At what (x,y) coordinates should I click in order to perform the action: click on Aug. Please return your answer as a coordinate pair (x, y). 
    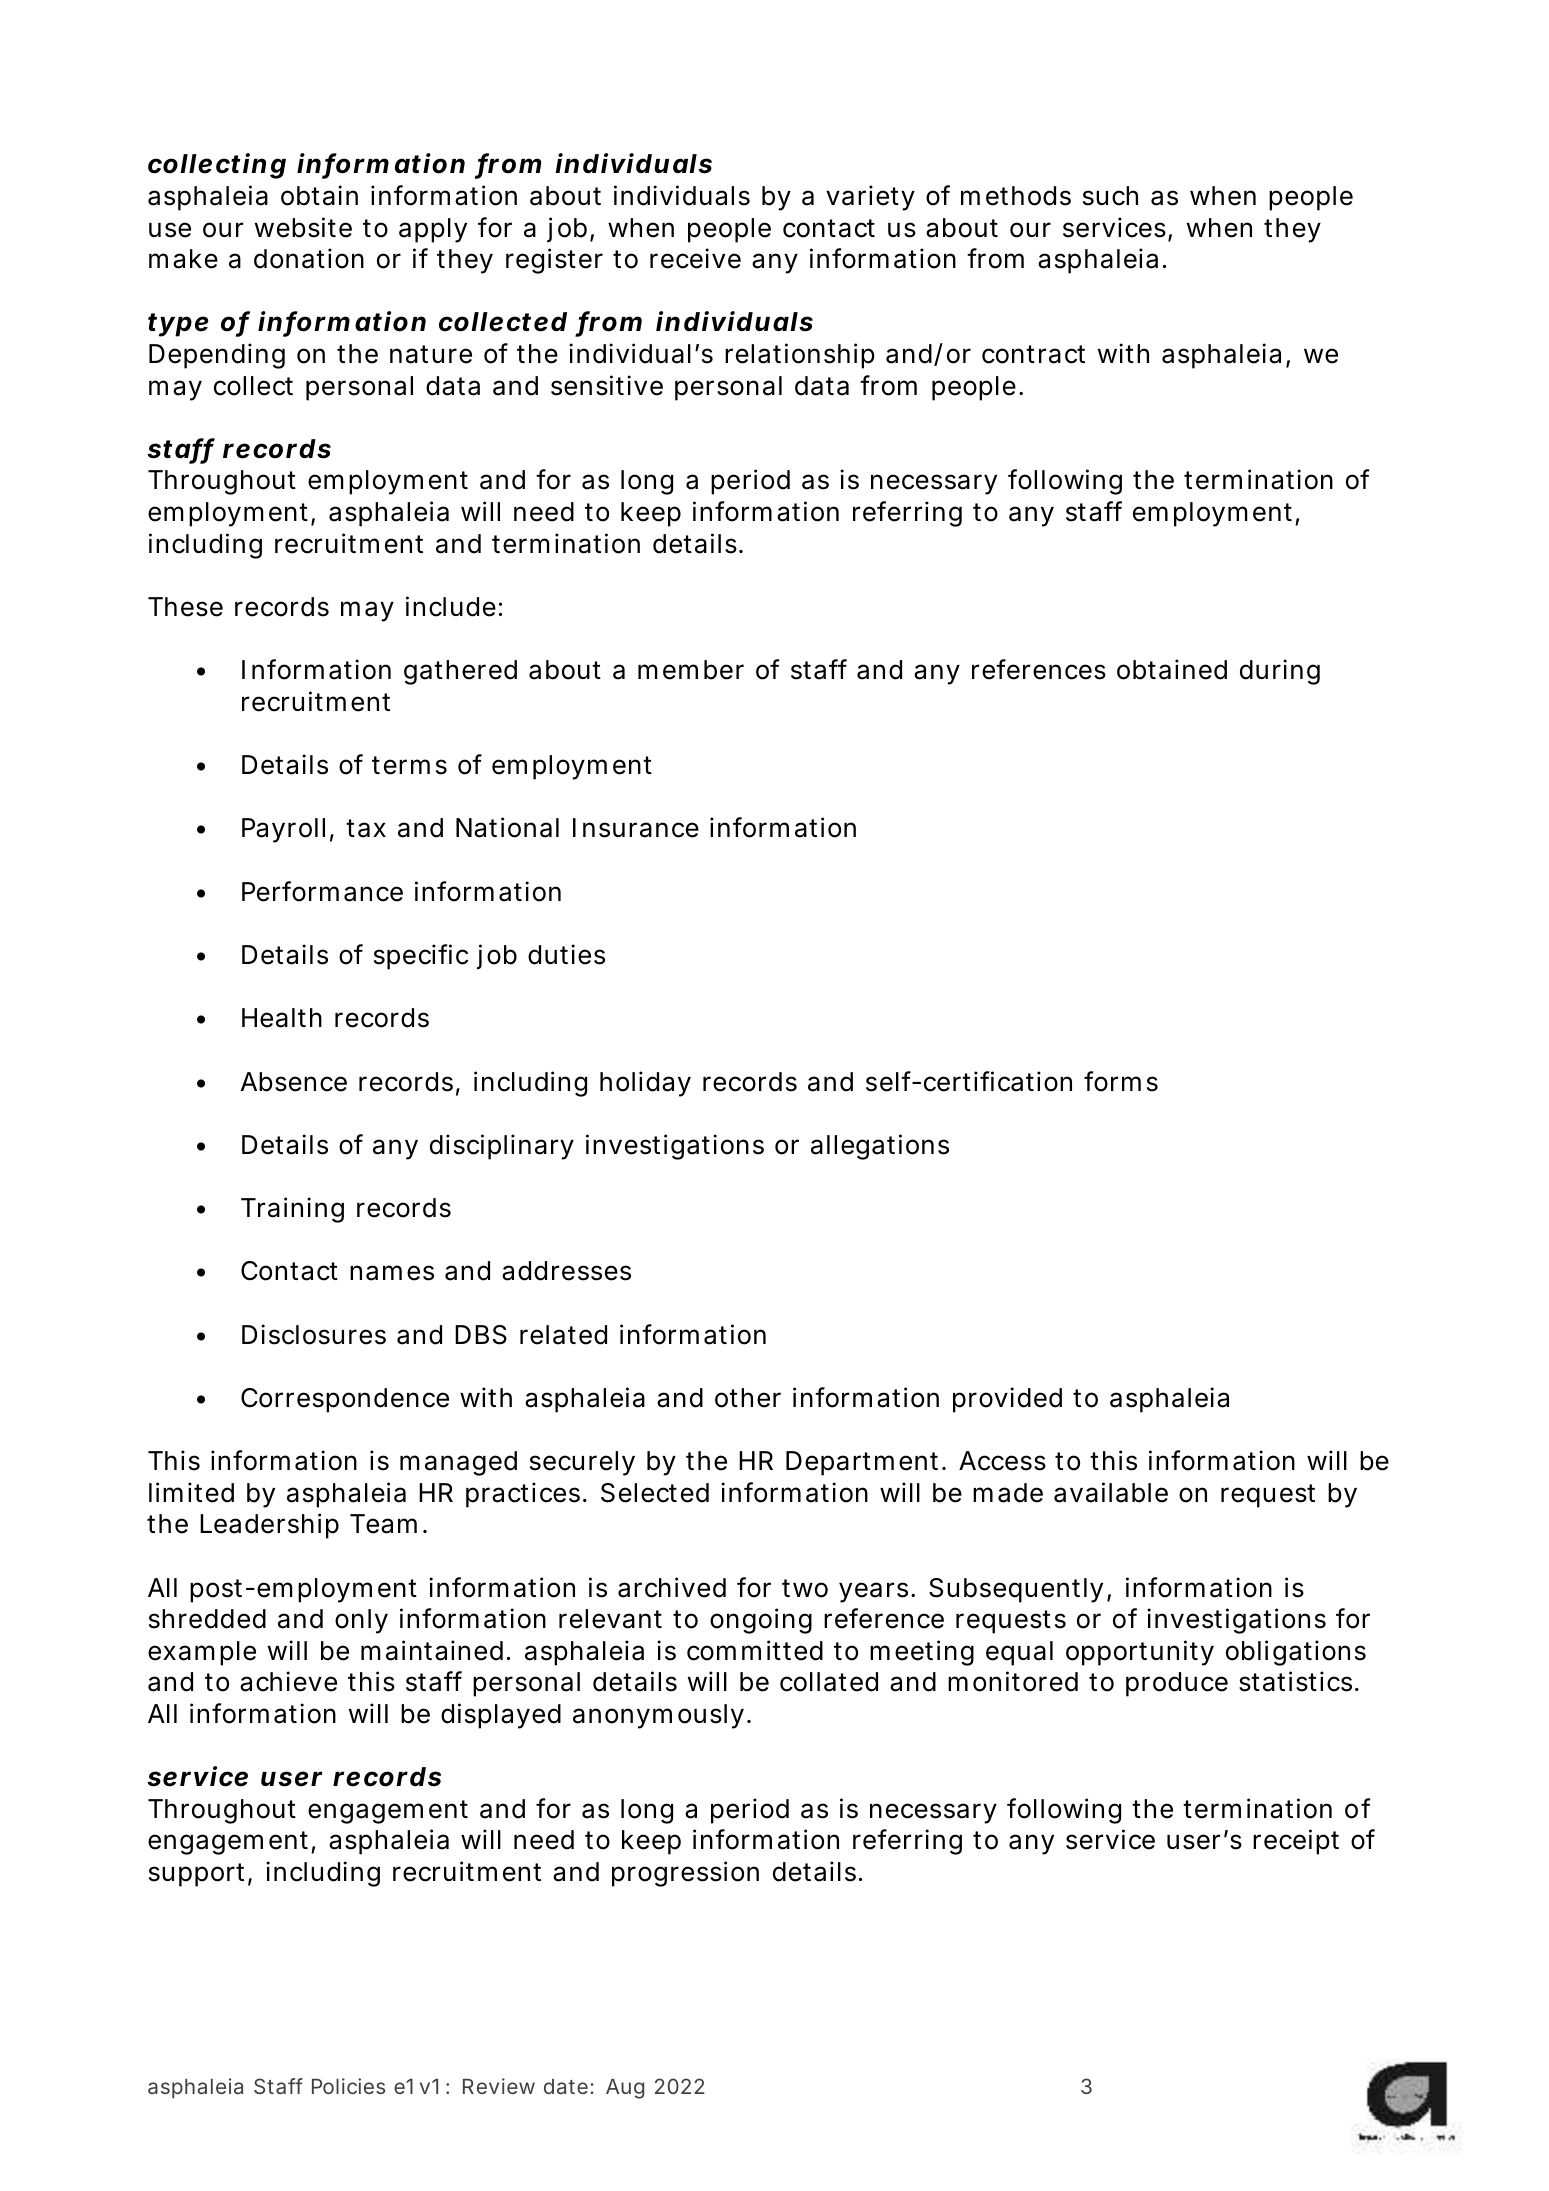
    Looking at the image, I should click on (625, 2089).
